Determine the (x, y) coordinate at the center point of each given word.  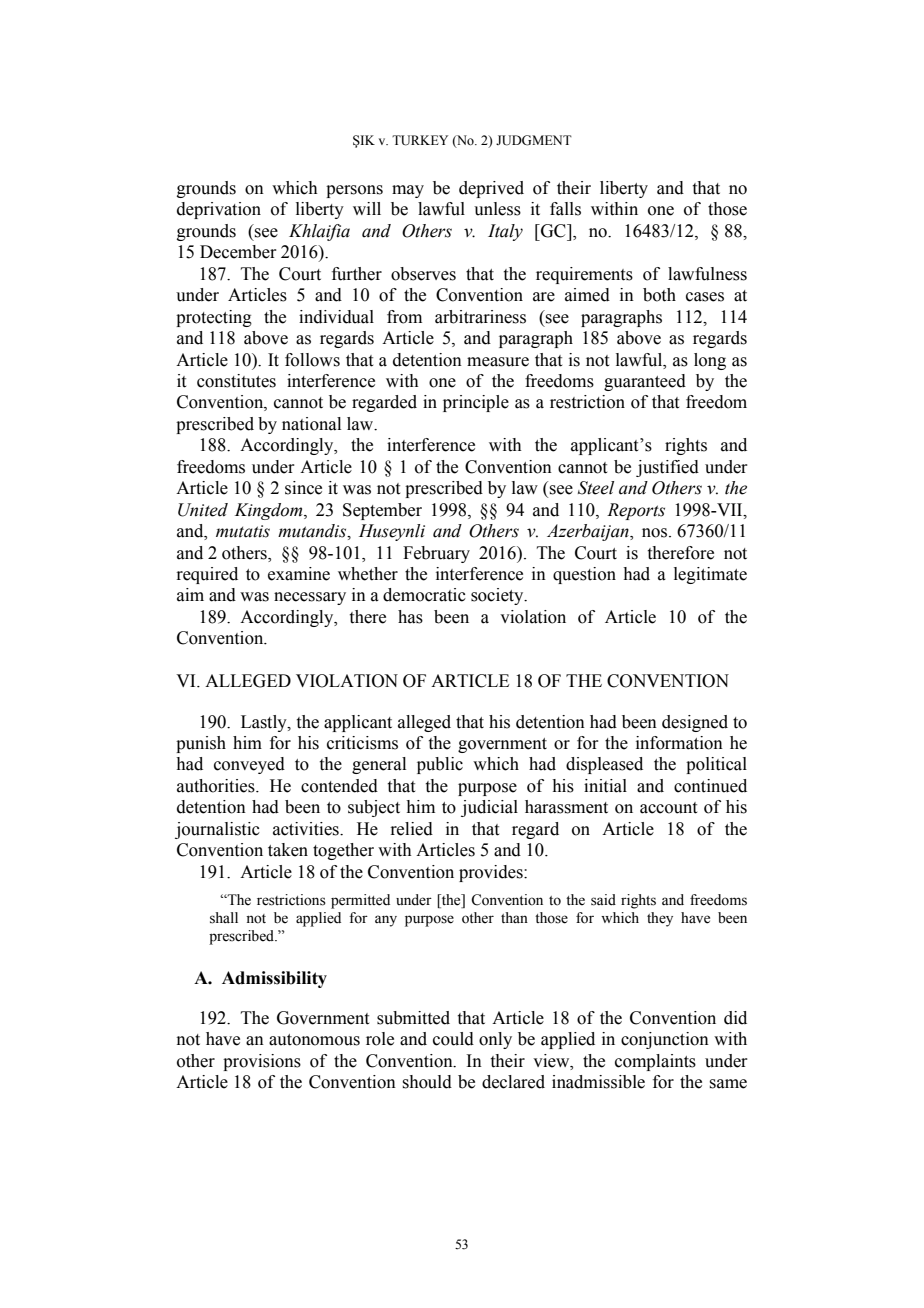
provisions (262, 1062)
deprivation (219, 210)
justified (667, 468)
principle (476, 403)
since (303, 488)
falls (565, 209)
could (453, 1039)
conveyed (249, 765)
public (440, 765)
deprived (491, 189)
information (679, 743)
